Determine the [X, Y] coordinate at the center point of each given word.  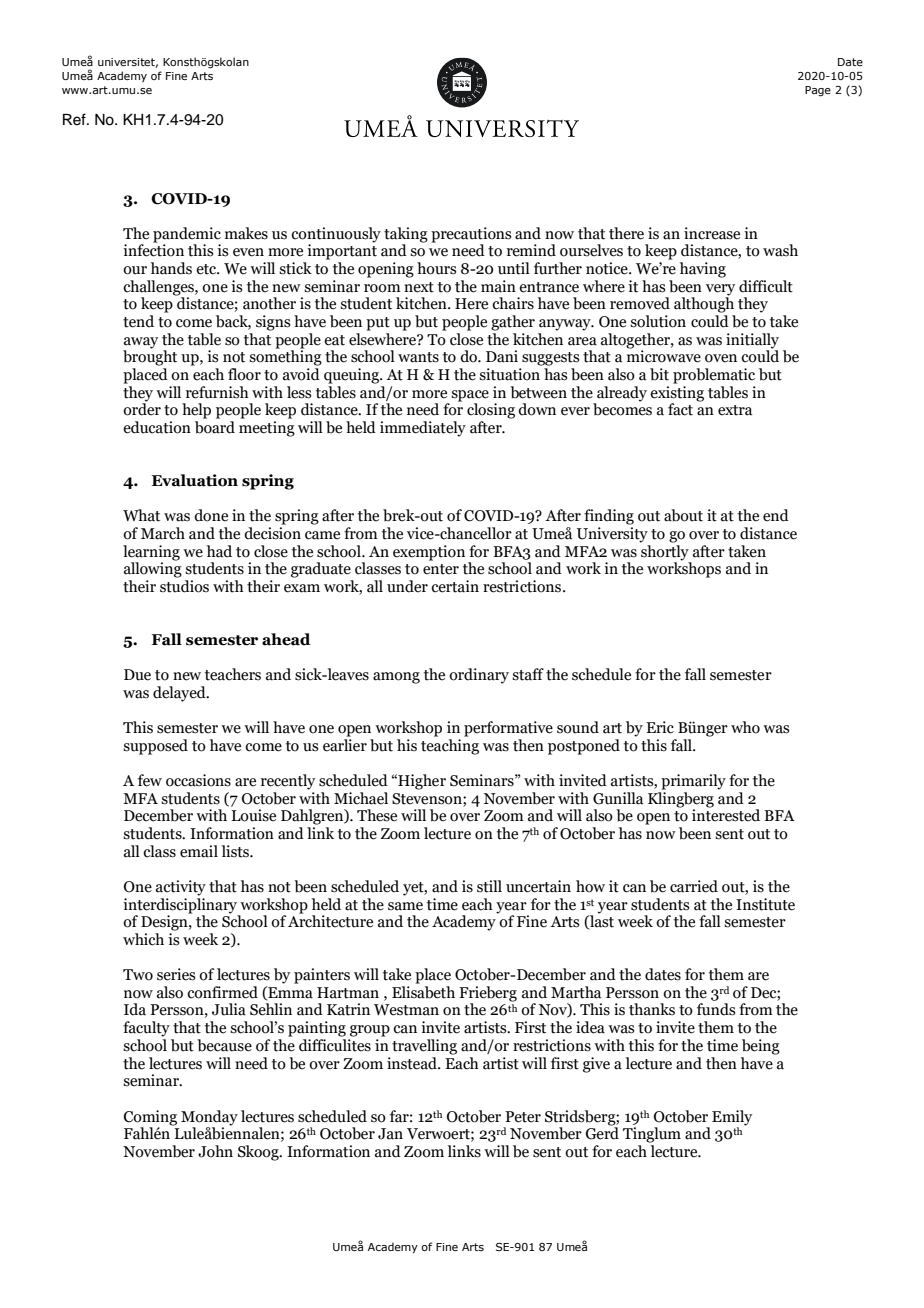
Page [818, 91]
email [199, 851]
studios [184, 586]
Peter [523, 1117]
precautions [471, 236]
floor [244, 374]
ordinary [479, 676]
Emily [732, 1118]
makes [246, 233]
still [489, 886]
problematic [714, 376]
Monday [209, 1118]
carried [694, 886]
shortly [665, 552]
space [470, 397]
